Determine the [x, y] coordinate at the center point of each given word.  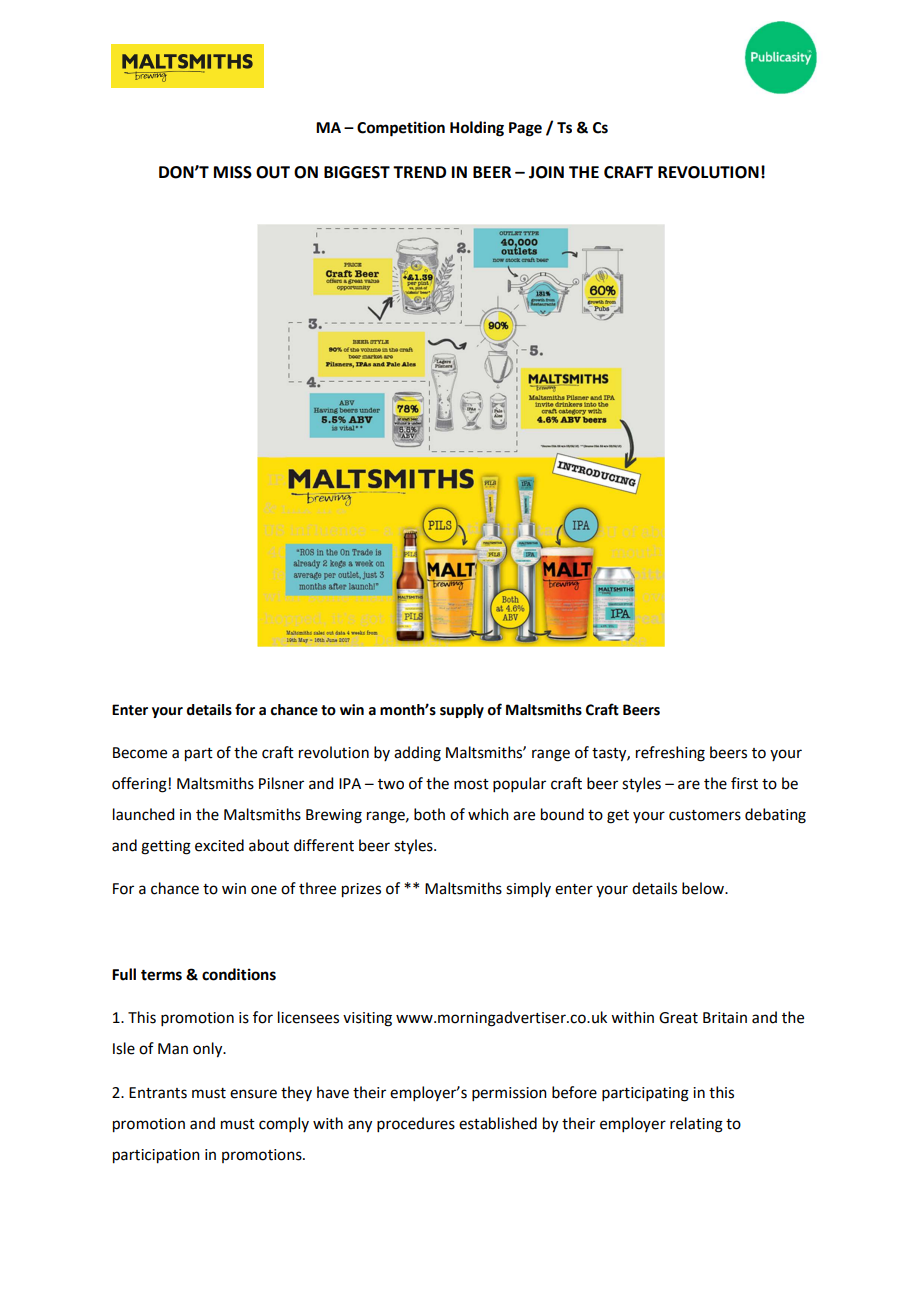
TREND [419, 172]
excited [219, 845]
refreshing [670, 754]
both [429, 814]
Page [525, 129]
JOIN [546, 172]
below [704, 888]
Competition [401, 129]
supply [462, 711]
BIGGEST [357, 172]
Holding [477, 129]
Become [140, 753]
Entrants [158, 1093]
